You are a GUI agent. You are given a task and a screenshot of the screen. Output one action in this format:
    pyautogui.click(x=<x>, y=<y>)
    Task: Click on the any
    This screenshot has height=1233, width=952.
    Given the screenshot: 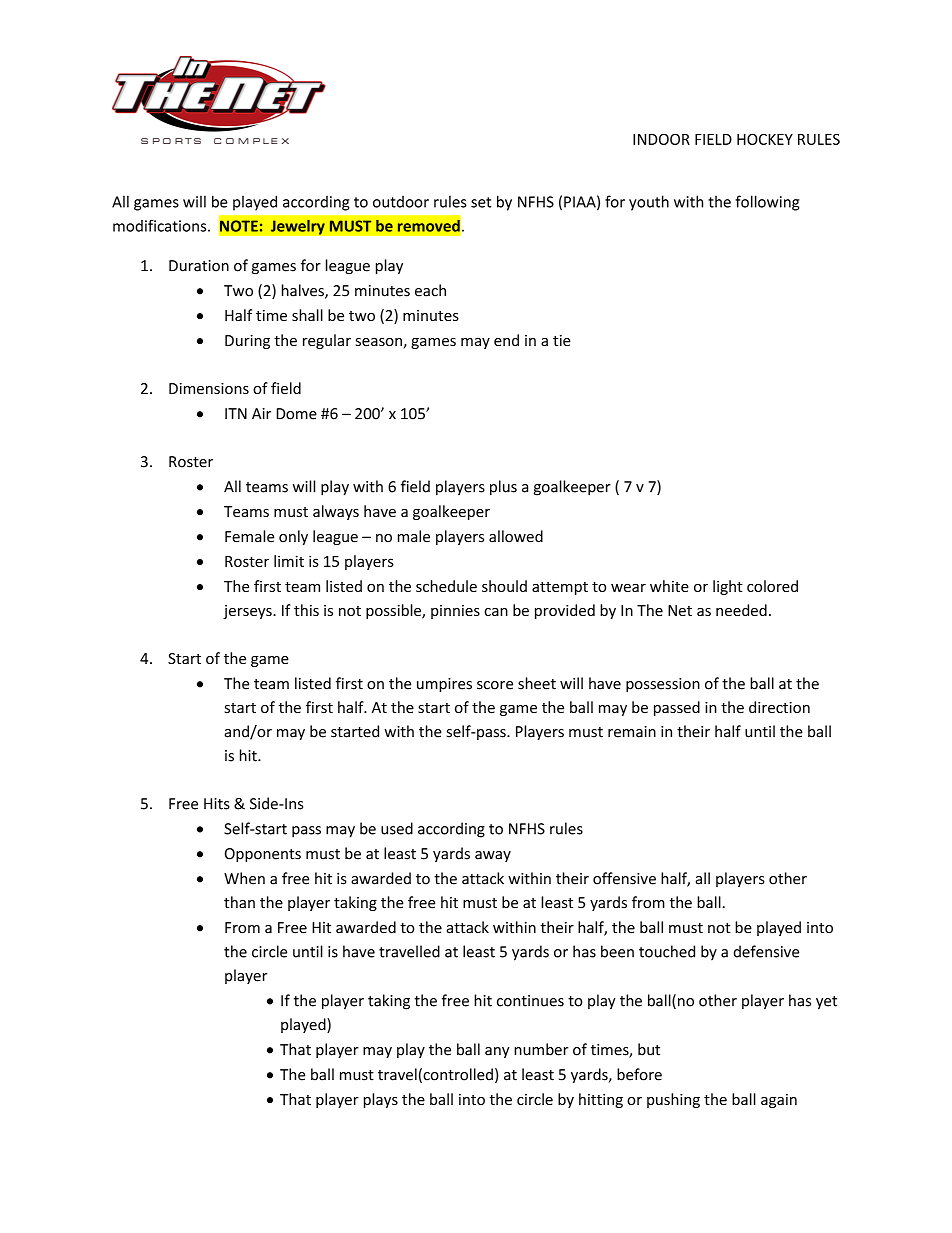 What is the action you would take?
    pyautogui.click(x=497, y=1052)
